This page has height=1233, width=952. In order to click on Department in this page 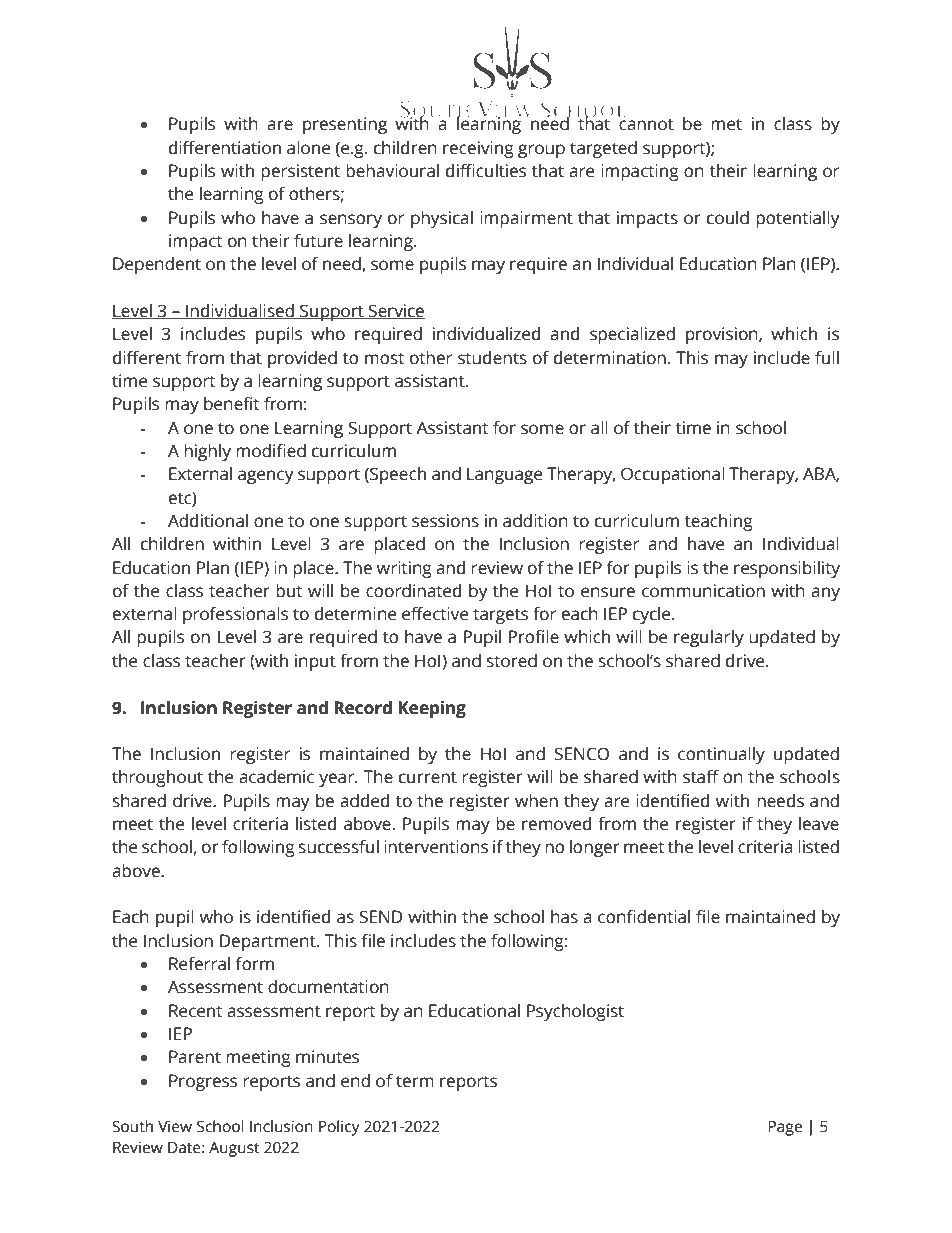, I will do `click(269, 942)`.
